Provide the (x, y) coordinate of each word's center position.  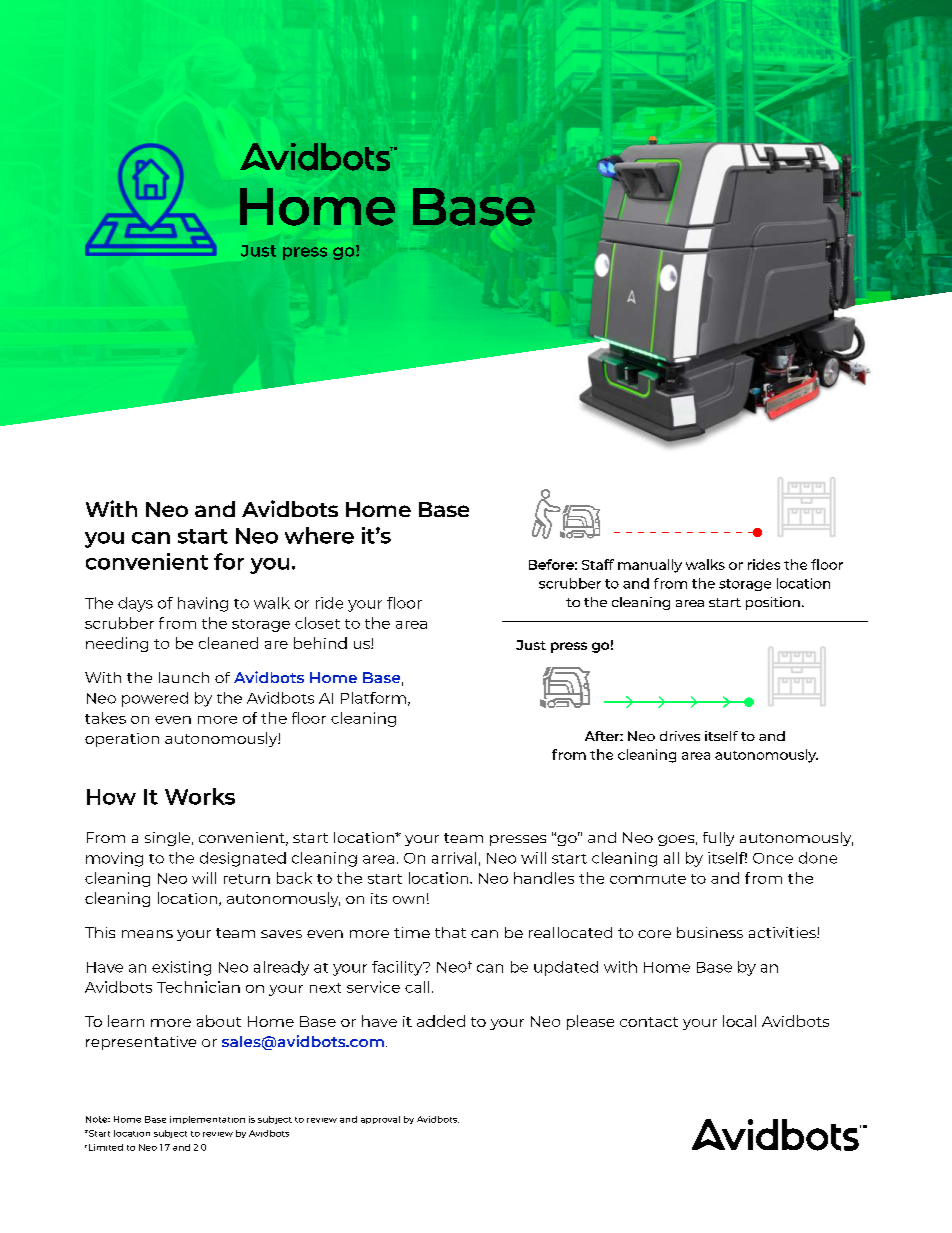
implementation (207, 1120)
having (203, 604)
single (167, 839)
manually (650, 566)
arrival (454, 858)
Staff (598, 564)
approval (380, 1120)
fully (718, 839)
